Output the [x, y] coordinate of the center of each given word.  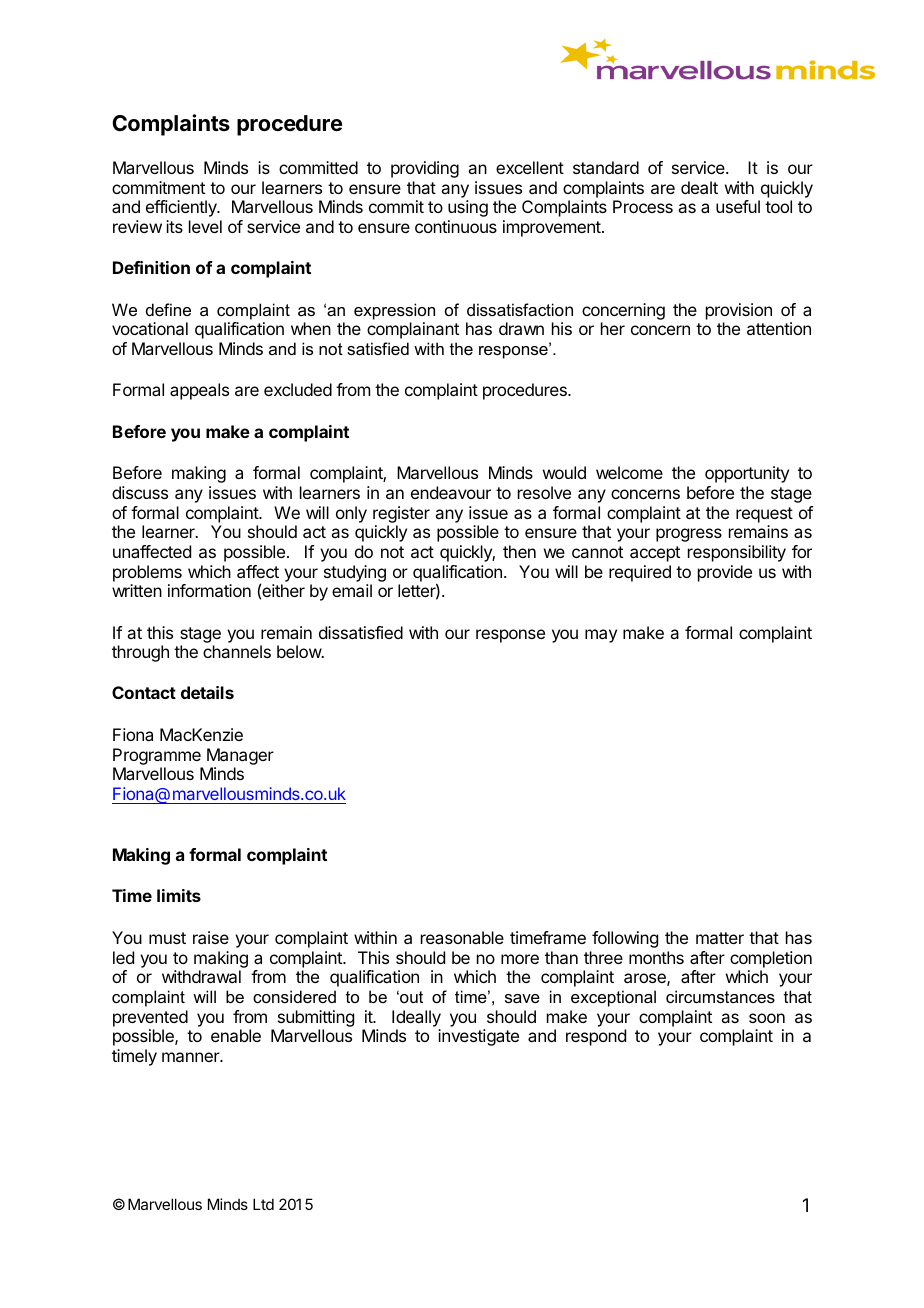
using [468, 208]
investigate [478, 1037]
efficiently [182, 208]
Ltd [263, 1204]
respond [596, 1037]
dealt [699, 187]
